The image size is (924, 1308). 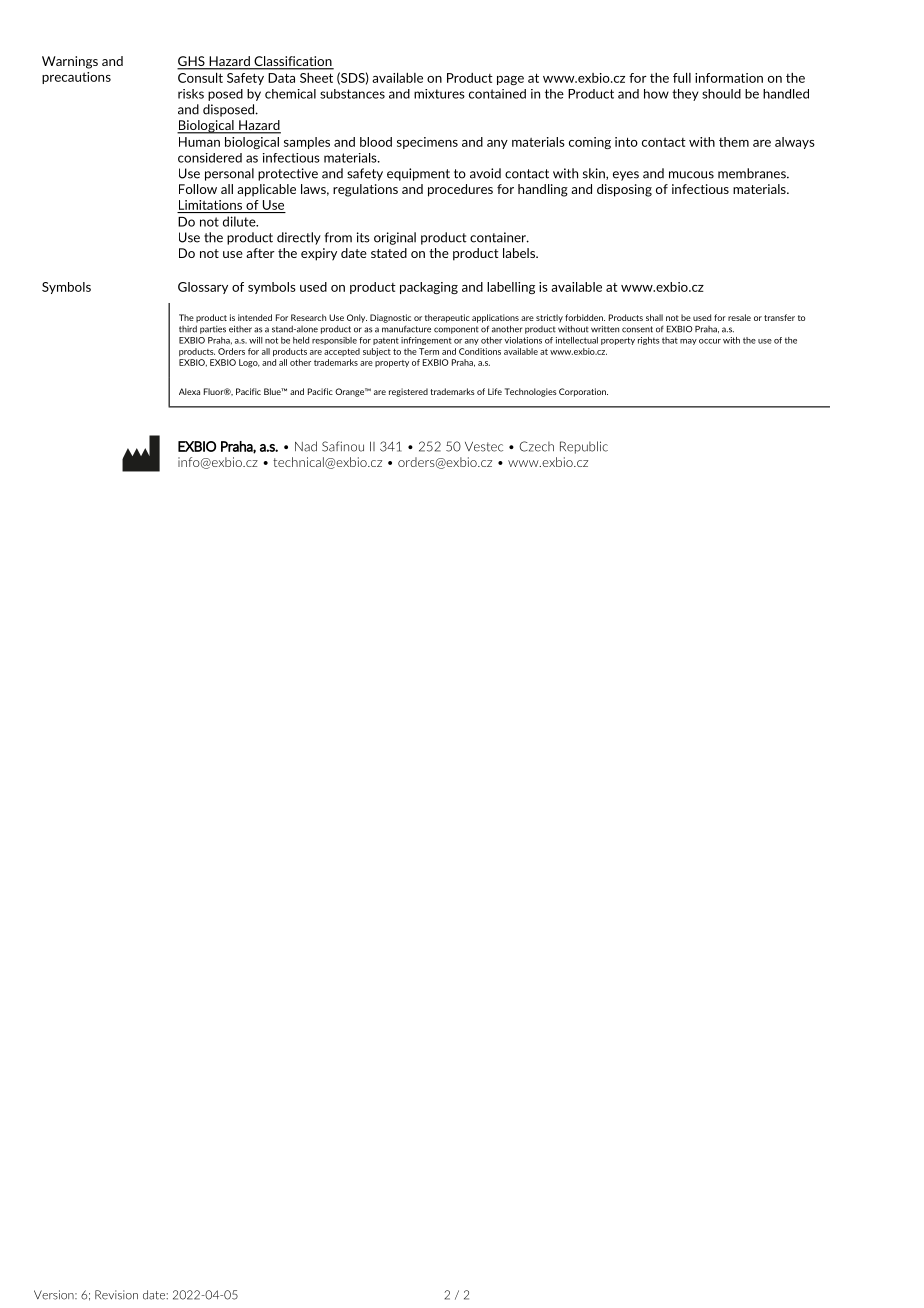 What do you see at coordinates (191, 94) in the screenshot?
I see `risks` at bounding box center [191, 94].
